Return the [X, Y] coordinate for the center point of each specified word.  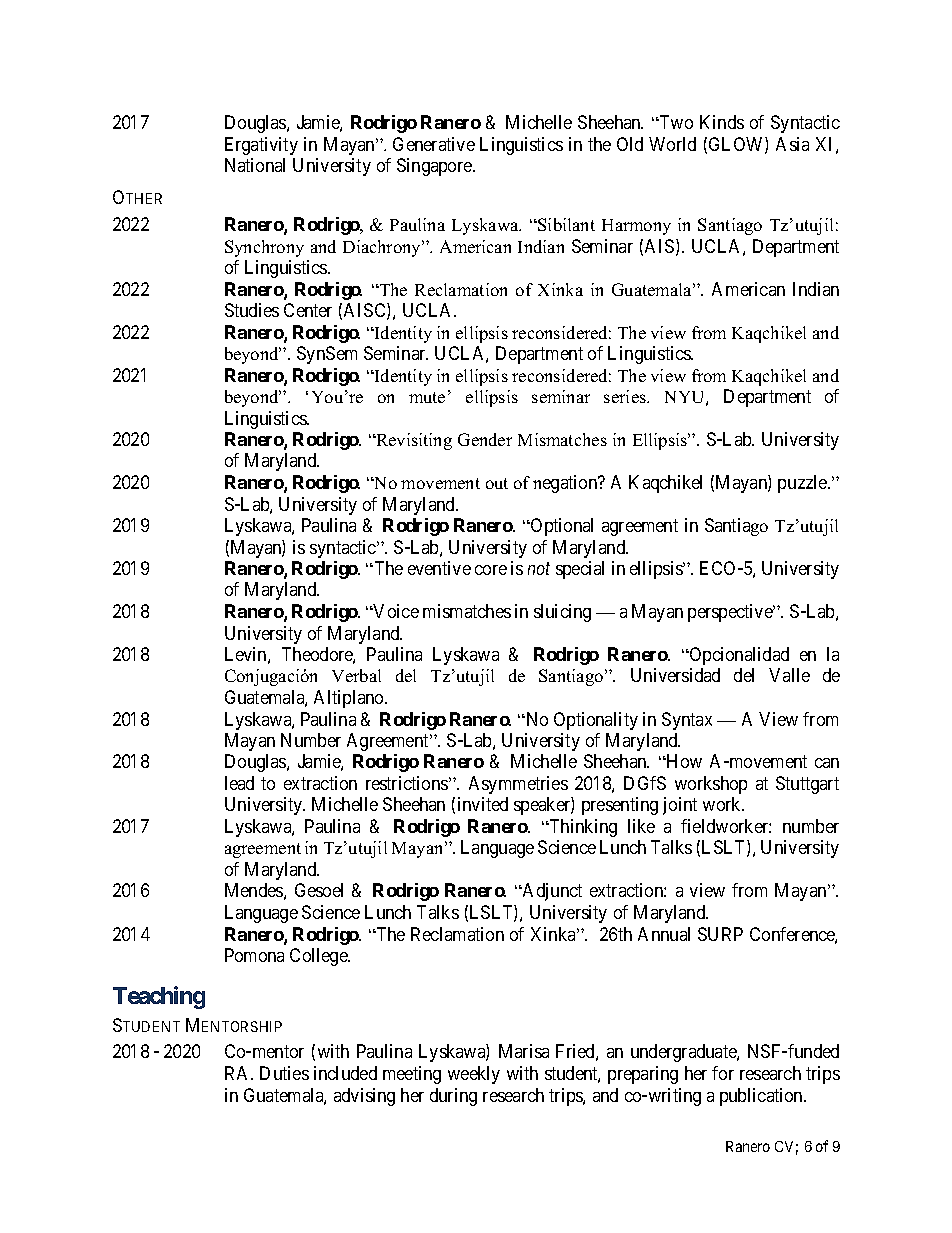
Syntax [687, 721]
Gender [485, 439]
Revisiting [413, 441]
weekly [474, 1075]
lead [239, 783]
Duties [284, 1073]
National [255, 165]
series [626, 396]
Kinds [722, 122]
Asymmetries [518, 785]
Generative [434, 144]
